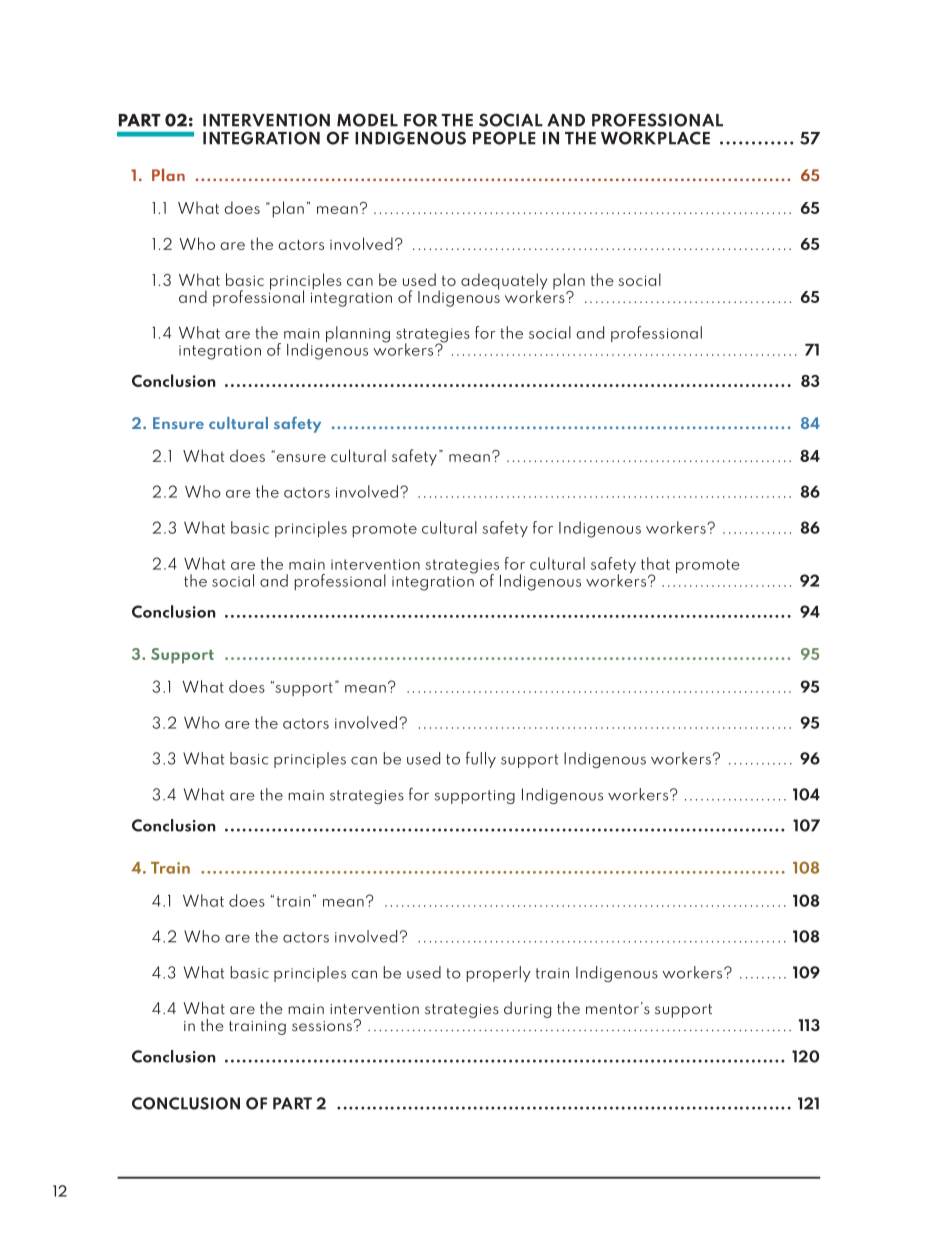 The image size is (952, 1233). Describe the element at coordinates (504, 138) in the screenshot. I see `PEOPLE` at that location.
